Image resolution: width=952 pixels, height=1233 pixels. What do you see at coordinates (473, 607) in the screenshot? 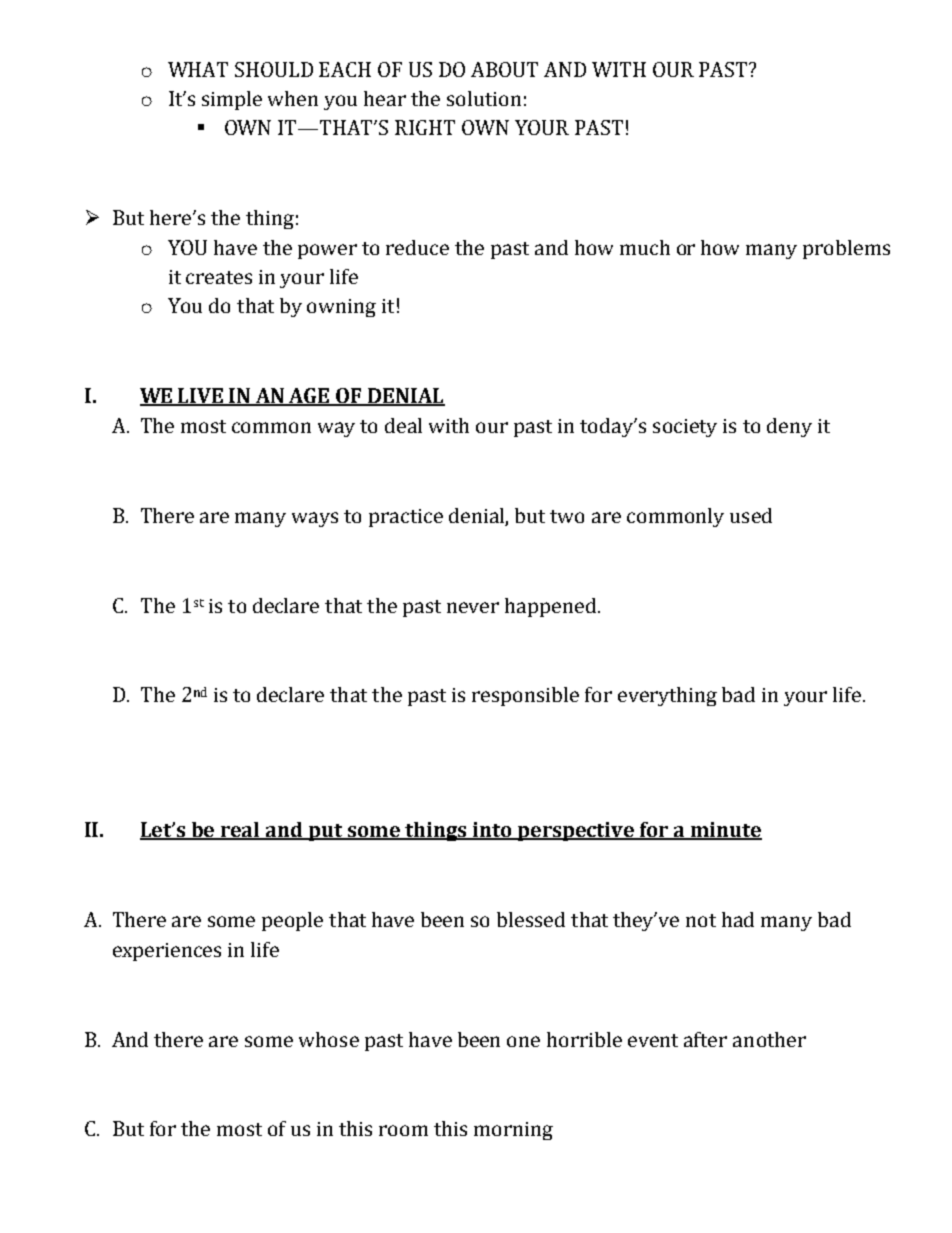
I see `never` at bounding box center [473, 607].
